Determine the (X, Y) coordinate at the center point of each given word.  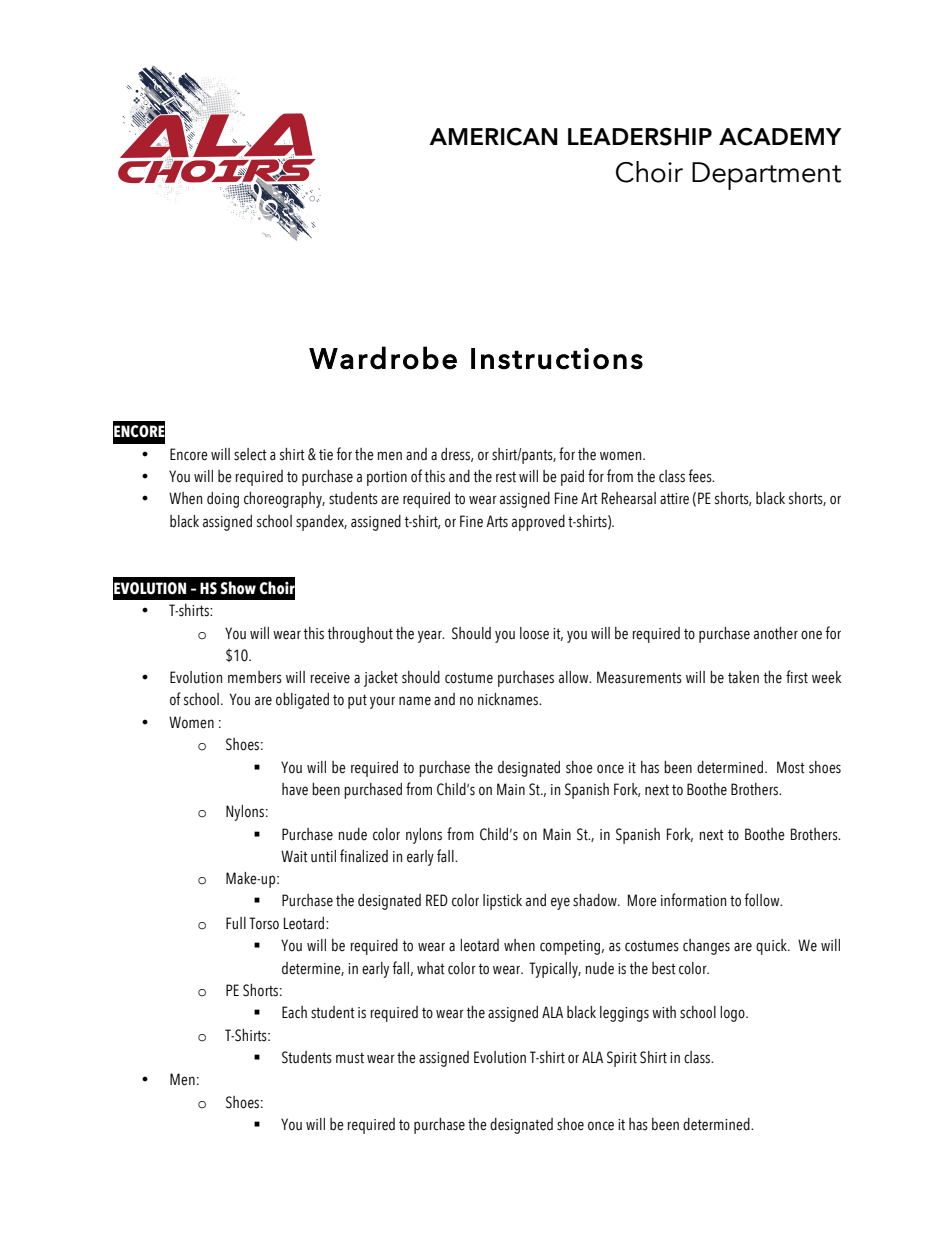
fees (701, 476)
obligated (302, 701)
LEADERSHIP (640, 137)
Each (294, 1012)
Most (791, 767)
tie (326, 455)
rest (506, 477)
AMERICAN (493, 137)
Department (766, 176)
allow (575, 677)
